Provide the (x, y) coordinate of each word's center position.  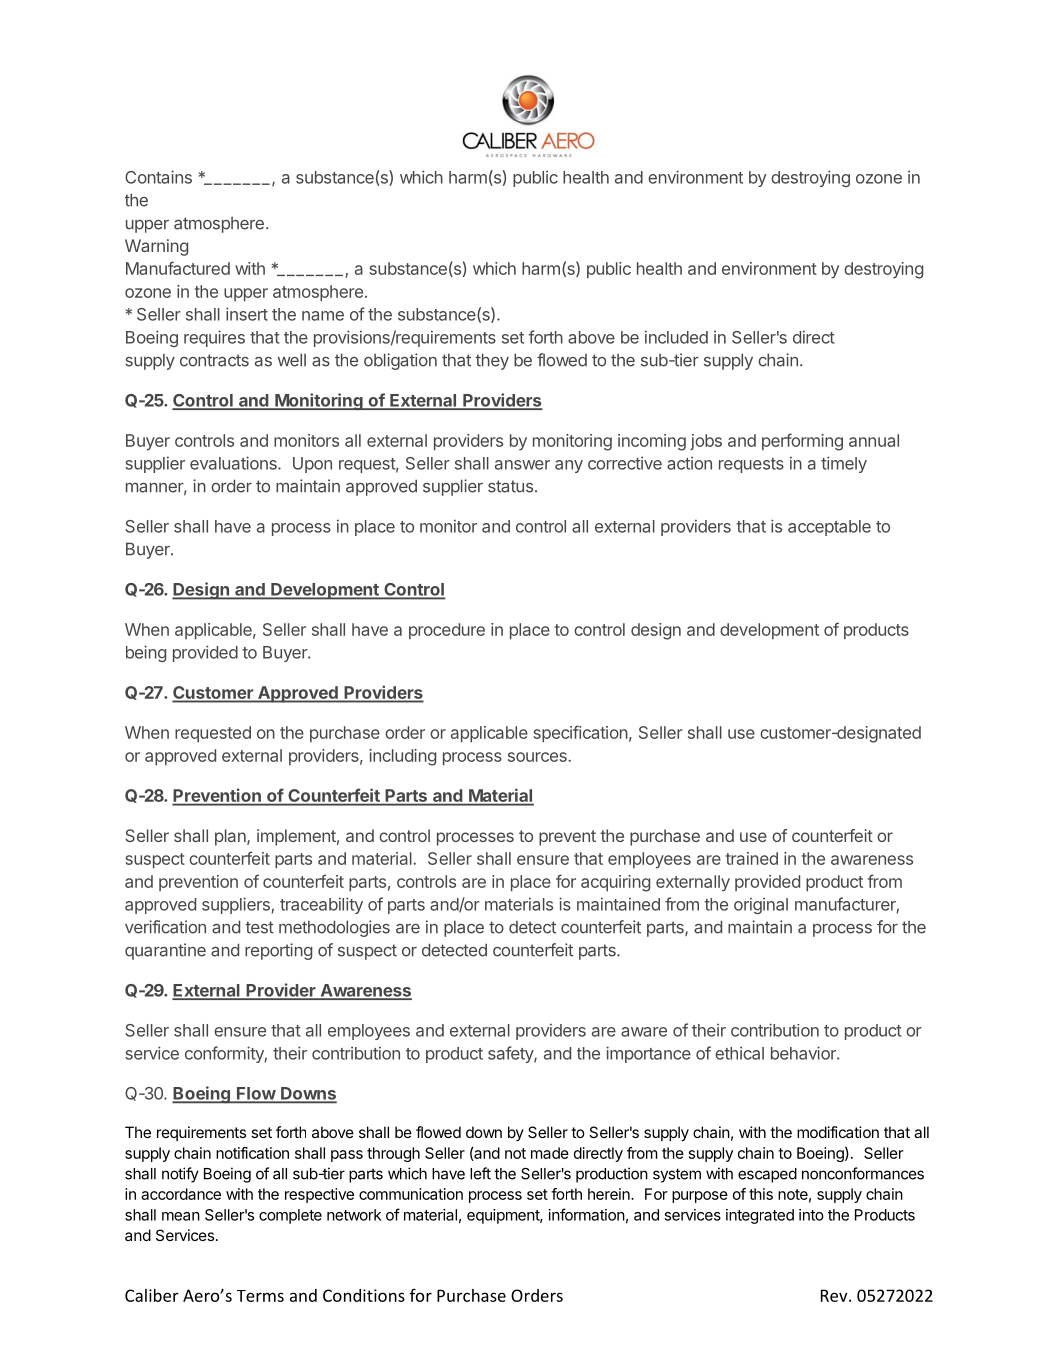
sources (538, 757)
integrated (760, 1216)
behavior (804, 1053)
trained (752, 858)
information (587, 1214)
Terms (260, 1296)
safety (511, 1054)
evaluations (234, 463)
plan (231, 837)
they (492, 361)
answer (522, 465)
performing (802, 442)
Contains (158, 177)
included (676, 337)
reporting (278, 951)
